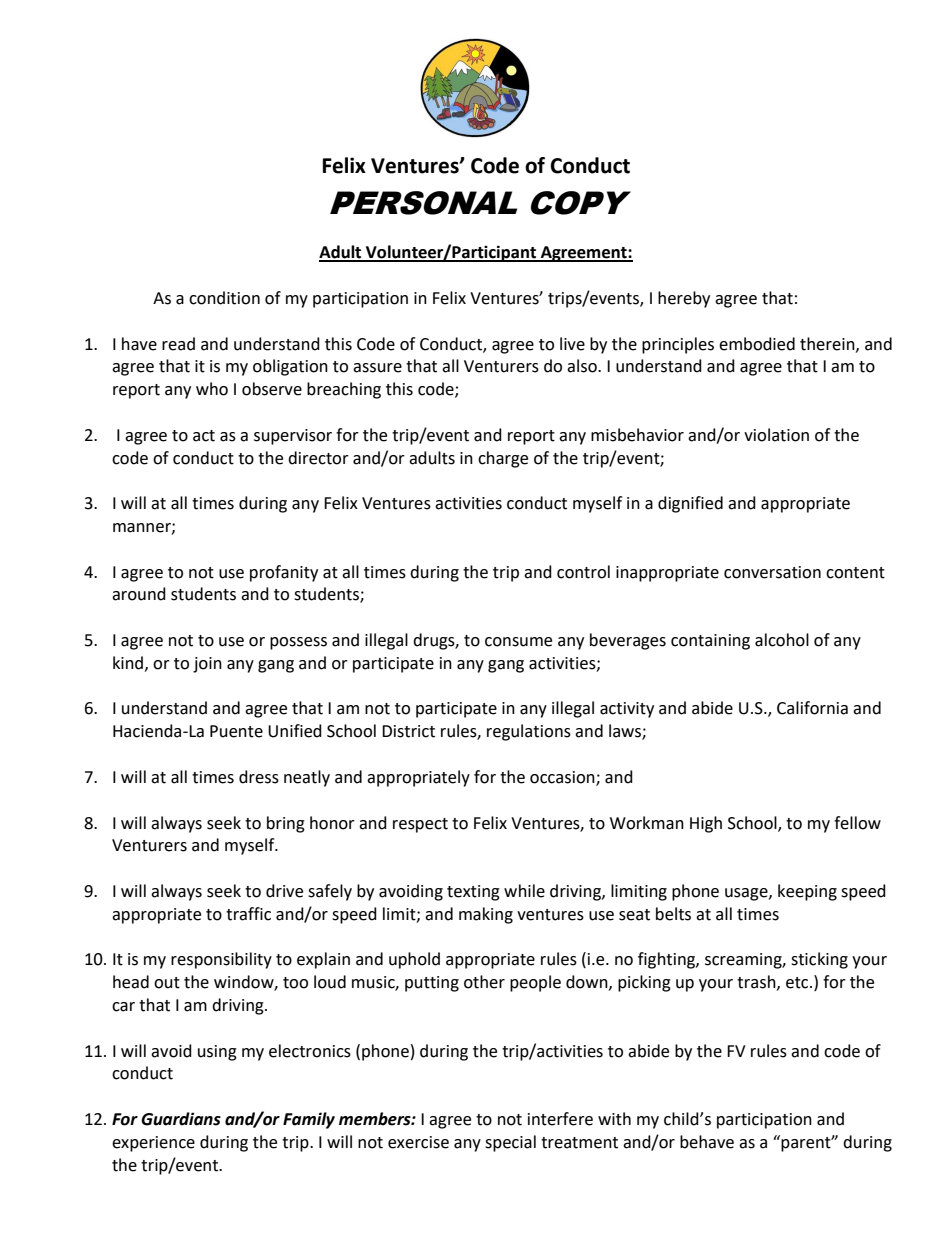 This document has width=952, height=1233. Describe the element at coordinates (181, 1119) in the document. I see `Guardians` at that location.
